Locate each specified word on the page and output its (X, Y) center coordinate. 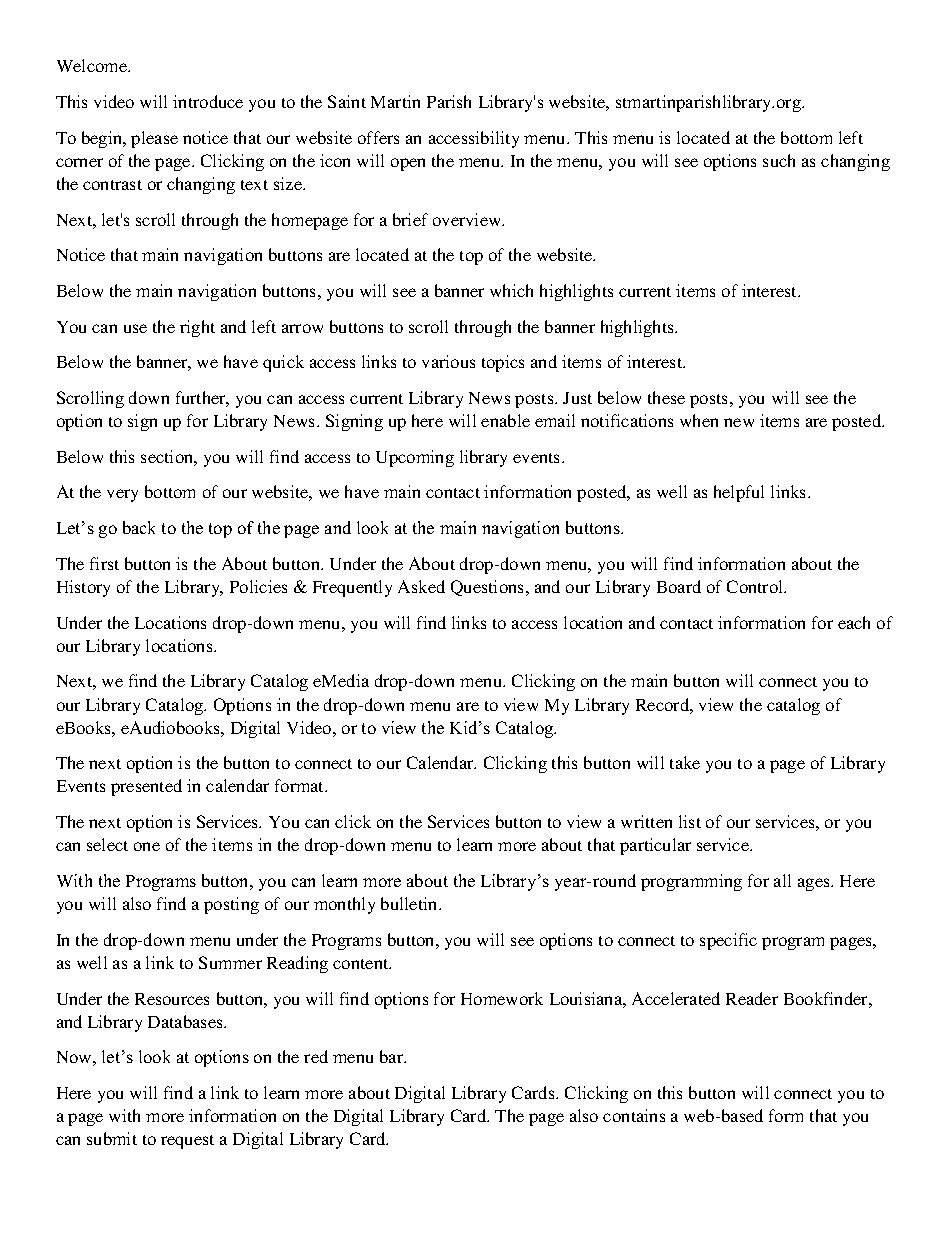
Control (756, 586)
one (147, 846)
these (666, 397)
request (187, 1142)
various (448, 361)
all (782, 880)
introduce (208, 101)
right (197, 328)
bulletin (410, 903)
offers (378, 137)
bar (393, 1056)
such (779, 160)
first (104, 563)
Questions (489, 588)
